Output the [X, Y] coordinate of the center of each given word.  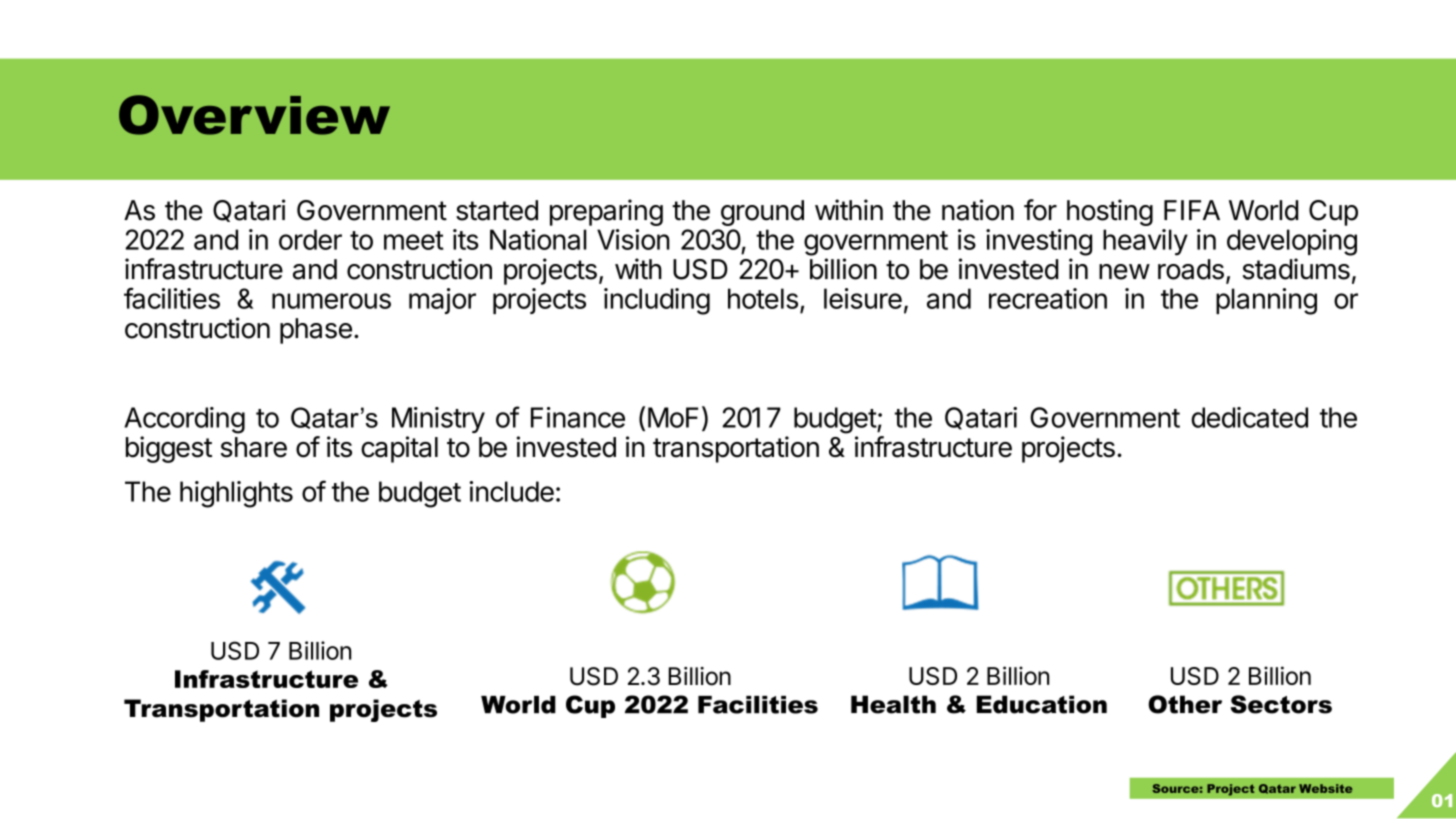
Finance [578, 417]
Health [893, 704]
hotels [763, 298]
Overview [254, 115]
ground [762, 213]
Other [1185, 704]
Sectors [1281, 704]
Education [1042, 704]
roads [1191, 269]
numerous [331, 301]
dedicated [1249, 417]
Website [1326, 788]
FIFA [1192, 210]
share [254, 447]
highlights [236, 494]
